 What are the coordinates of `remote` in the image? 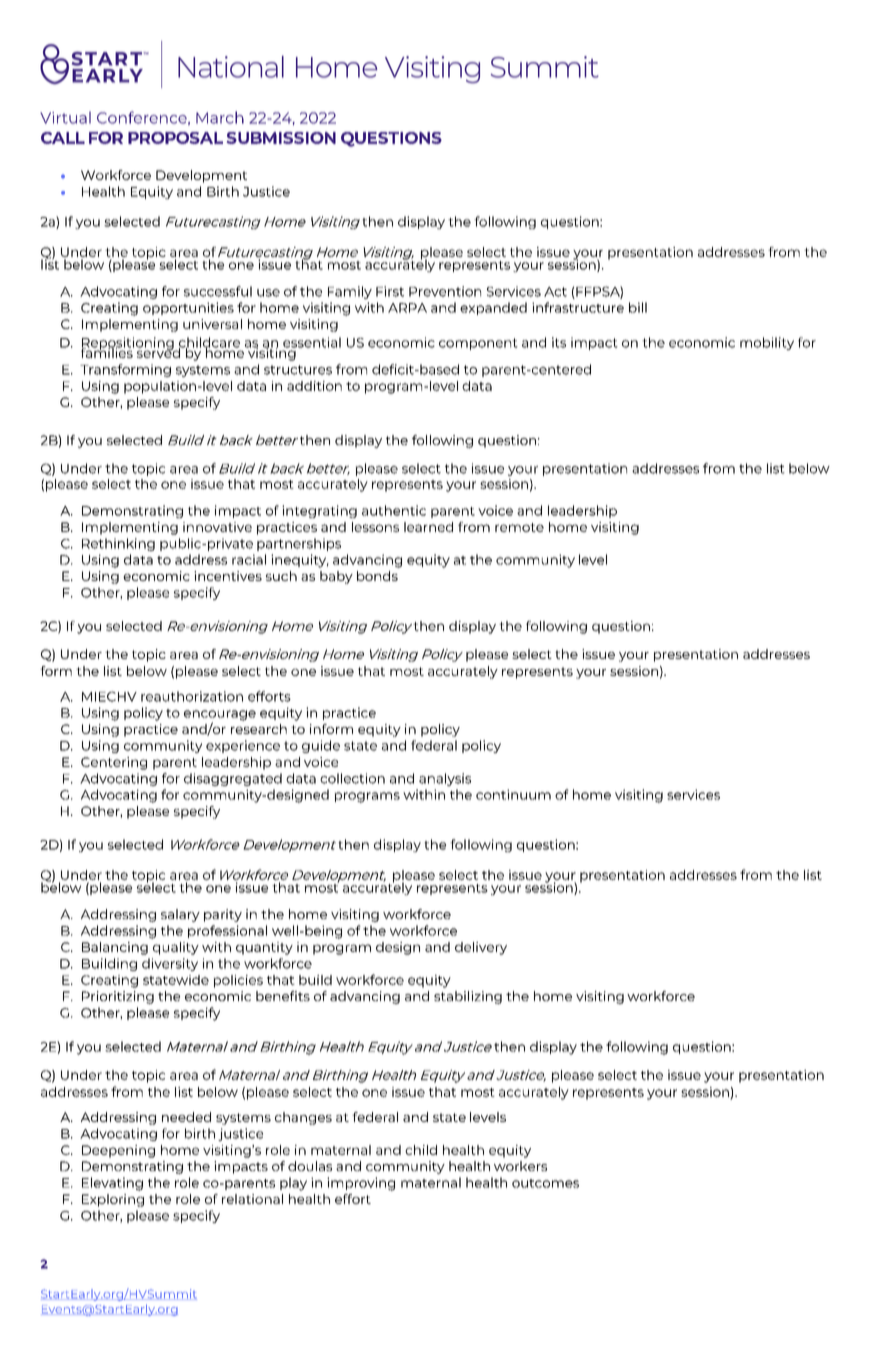 It's located at (519, 527).
